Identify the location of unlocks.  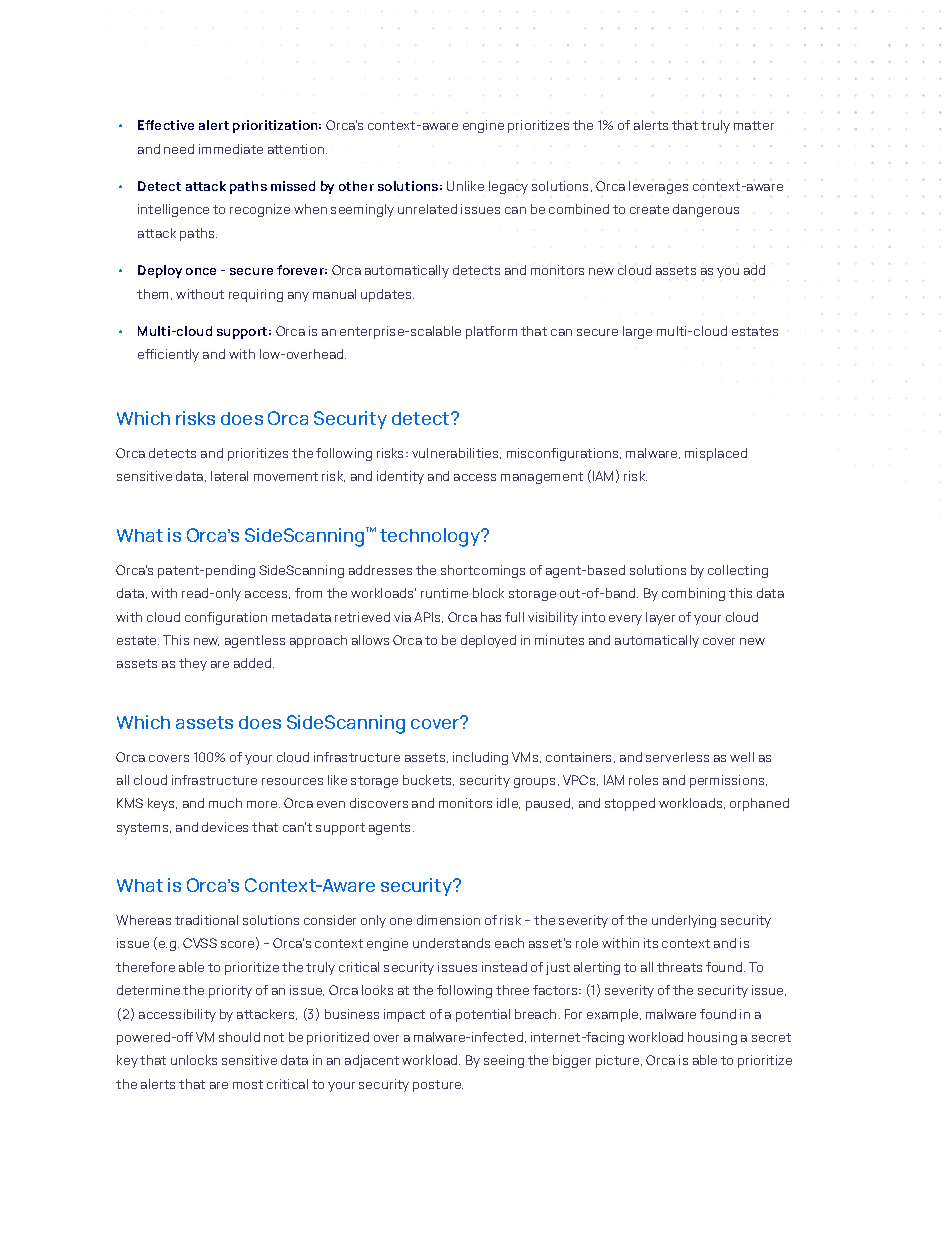
(194, 1060).
